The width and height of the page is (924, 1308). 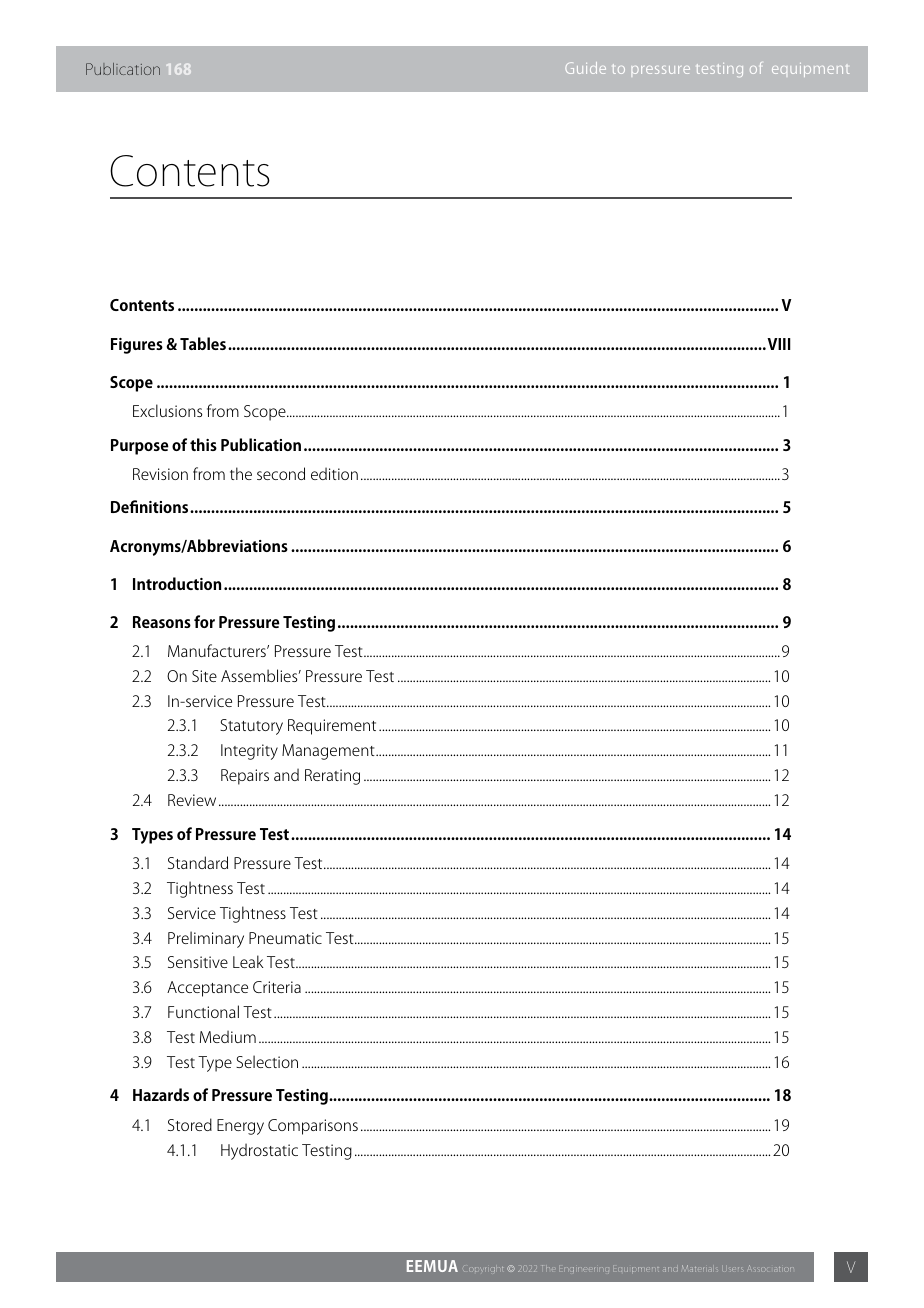 What do you see at coordinates (137, 346) in the page?
I see `Figures` at bounding box center [137, 346].
